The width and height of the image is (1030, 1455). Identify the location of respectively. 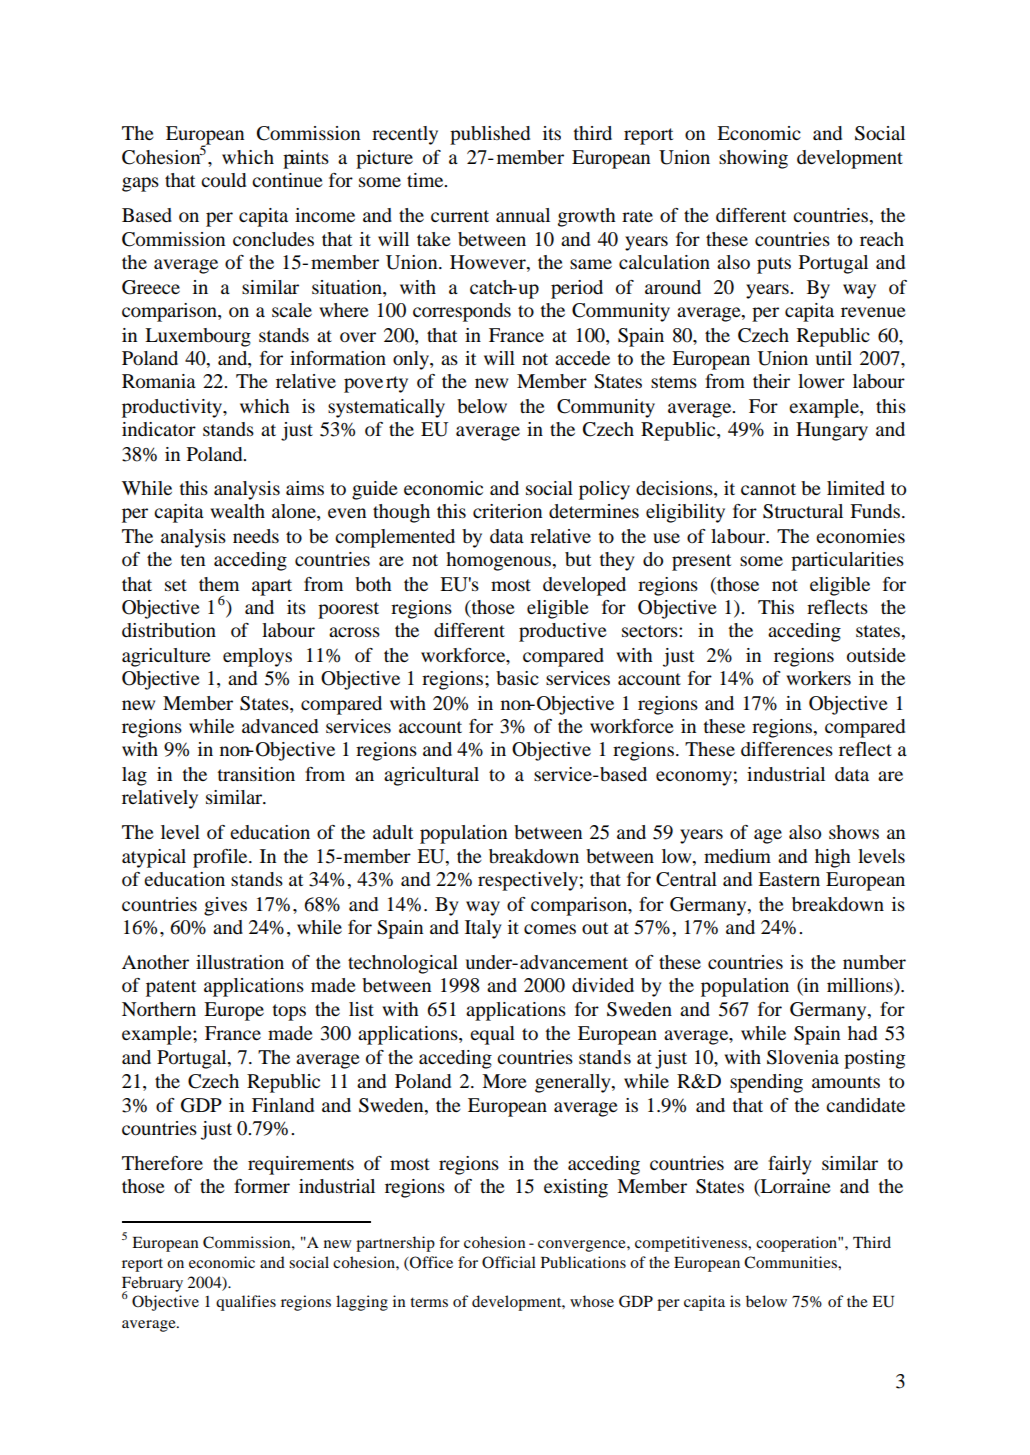
(528, 881).
